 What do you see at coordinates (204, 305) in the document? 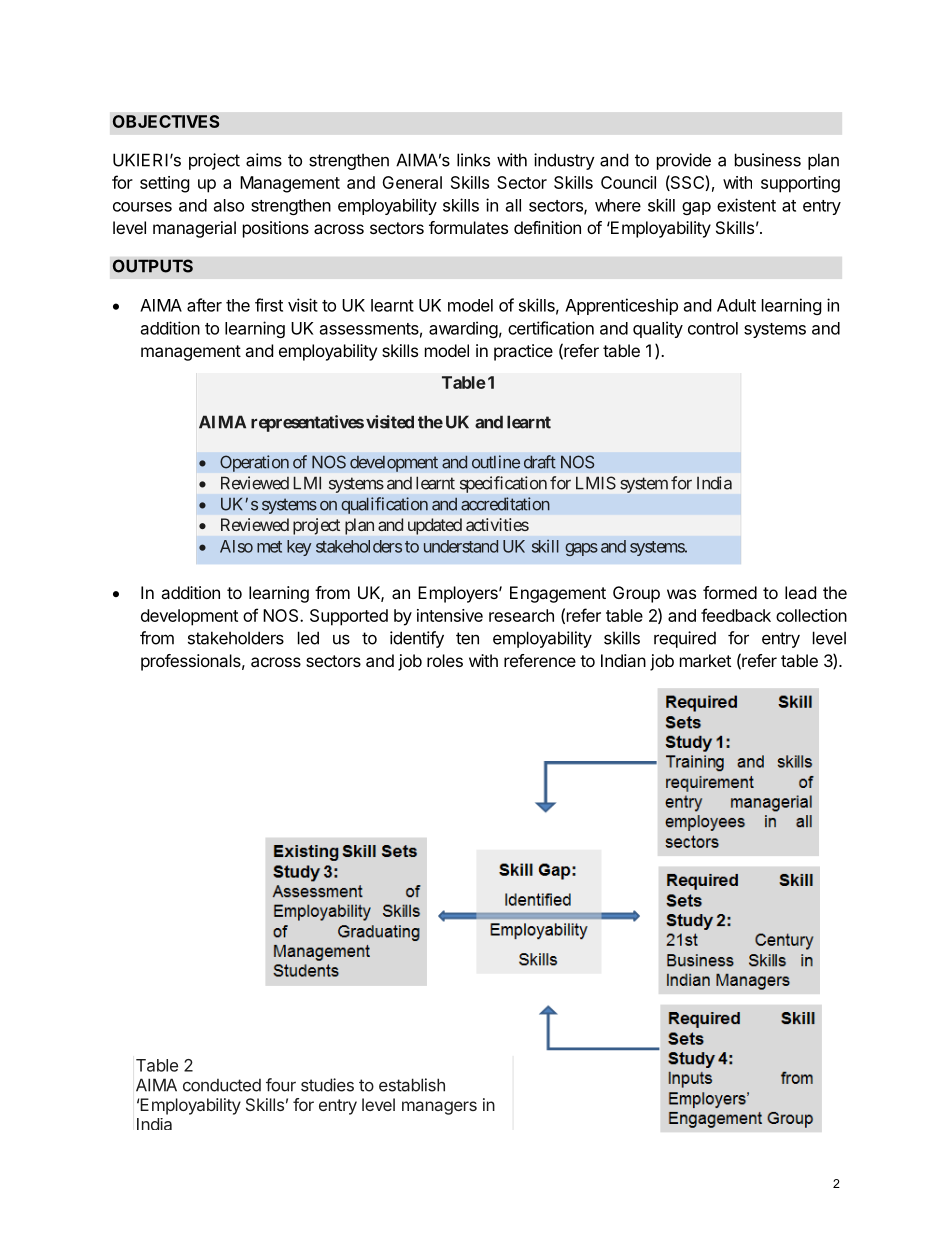
I see `after` at bounding box center [204, 305].
